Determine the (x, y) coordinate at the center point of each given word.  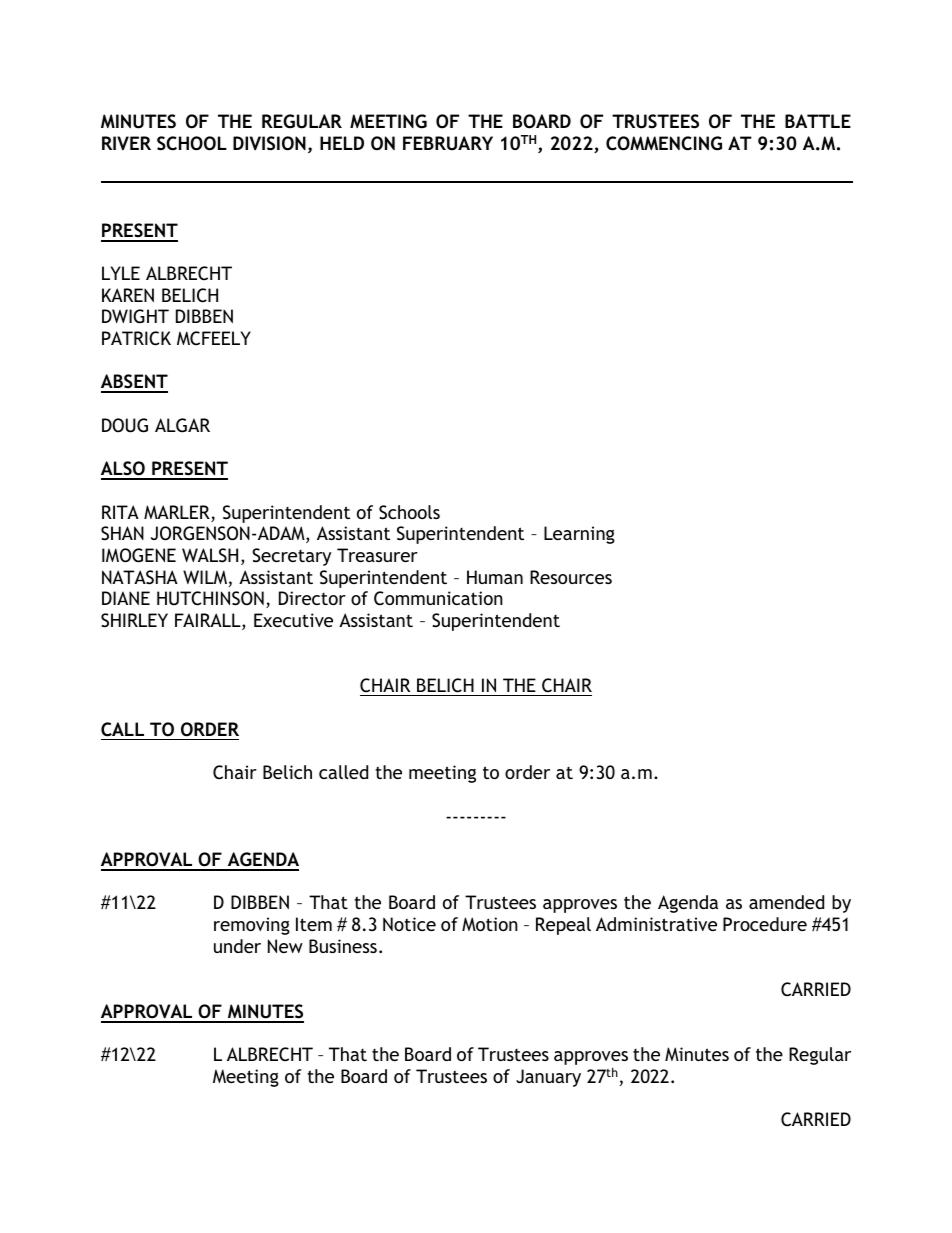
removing (252, 926)
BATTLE (818, 121)
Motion (490, 924)
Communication (438, 598)
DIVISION (269, 143)
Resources (571, 577)
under (237, 946)
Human (495, 577)
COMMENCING (664, 143)
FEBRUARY (448, 143)
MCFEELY (214, 338)
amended (786, 902)
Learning (579, 535)
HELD (342, 143)
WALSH (210, 555)
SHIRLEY (134, 620)
